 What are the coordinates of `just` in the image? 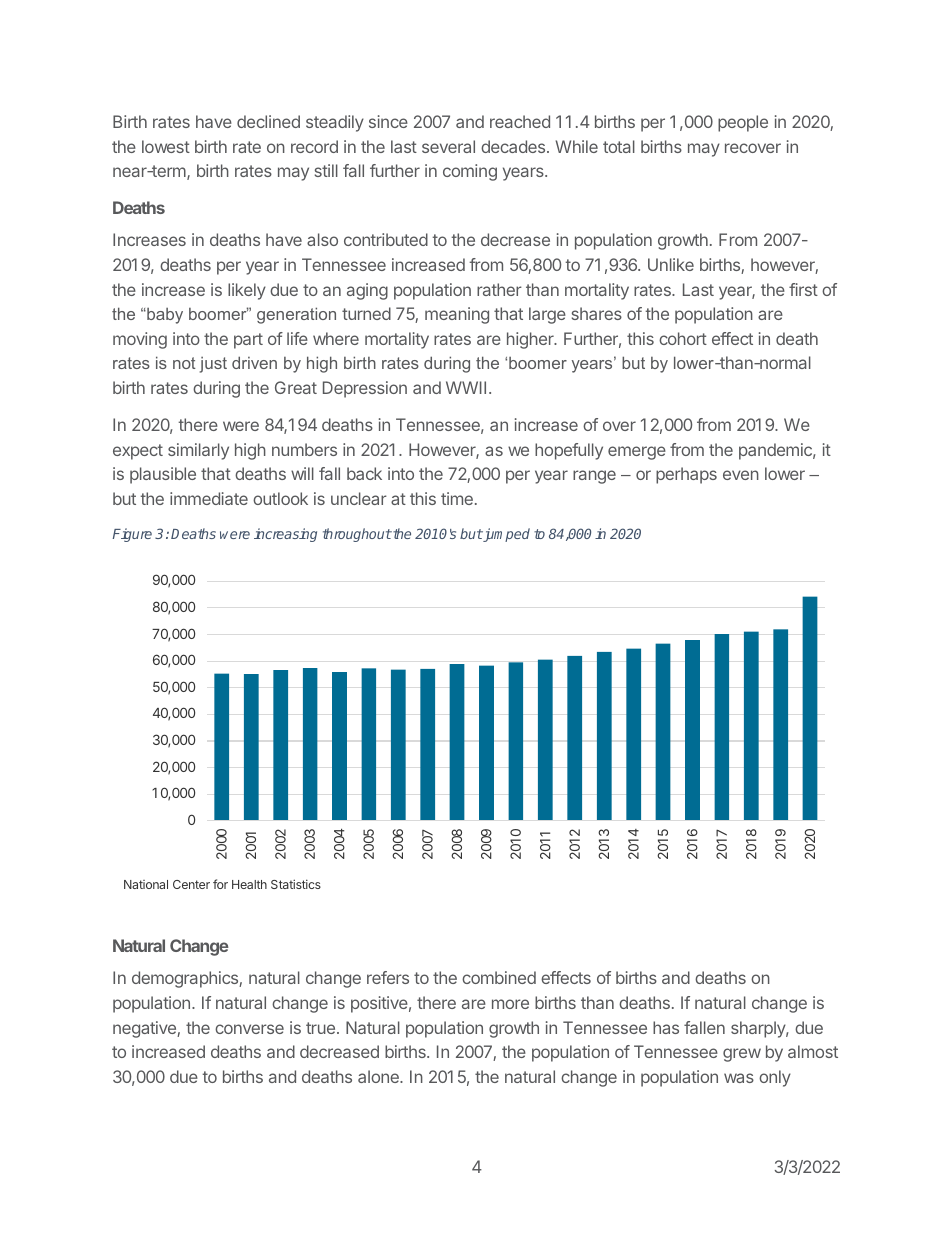 It's located at (213, 365).
